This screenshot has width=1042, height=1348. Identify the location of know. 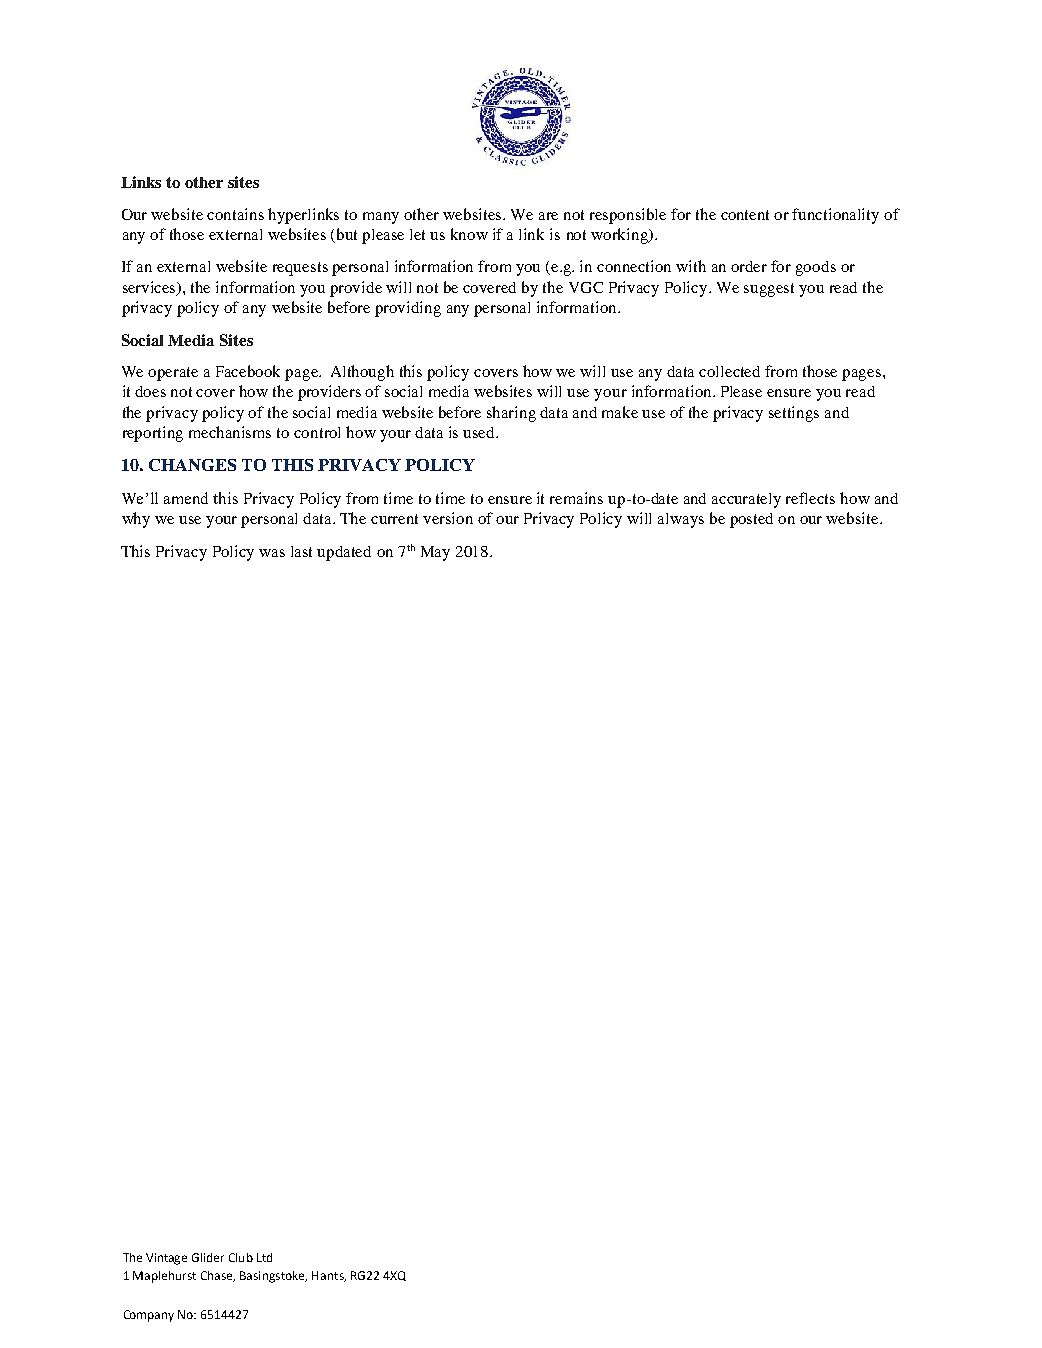
(469, 234).
